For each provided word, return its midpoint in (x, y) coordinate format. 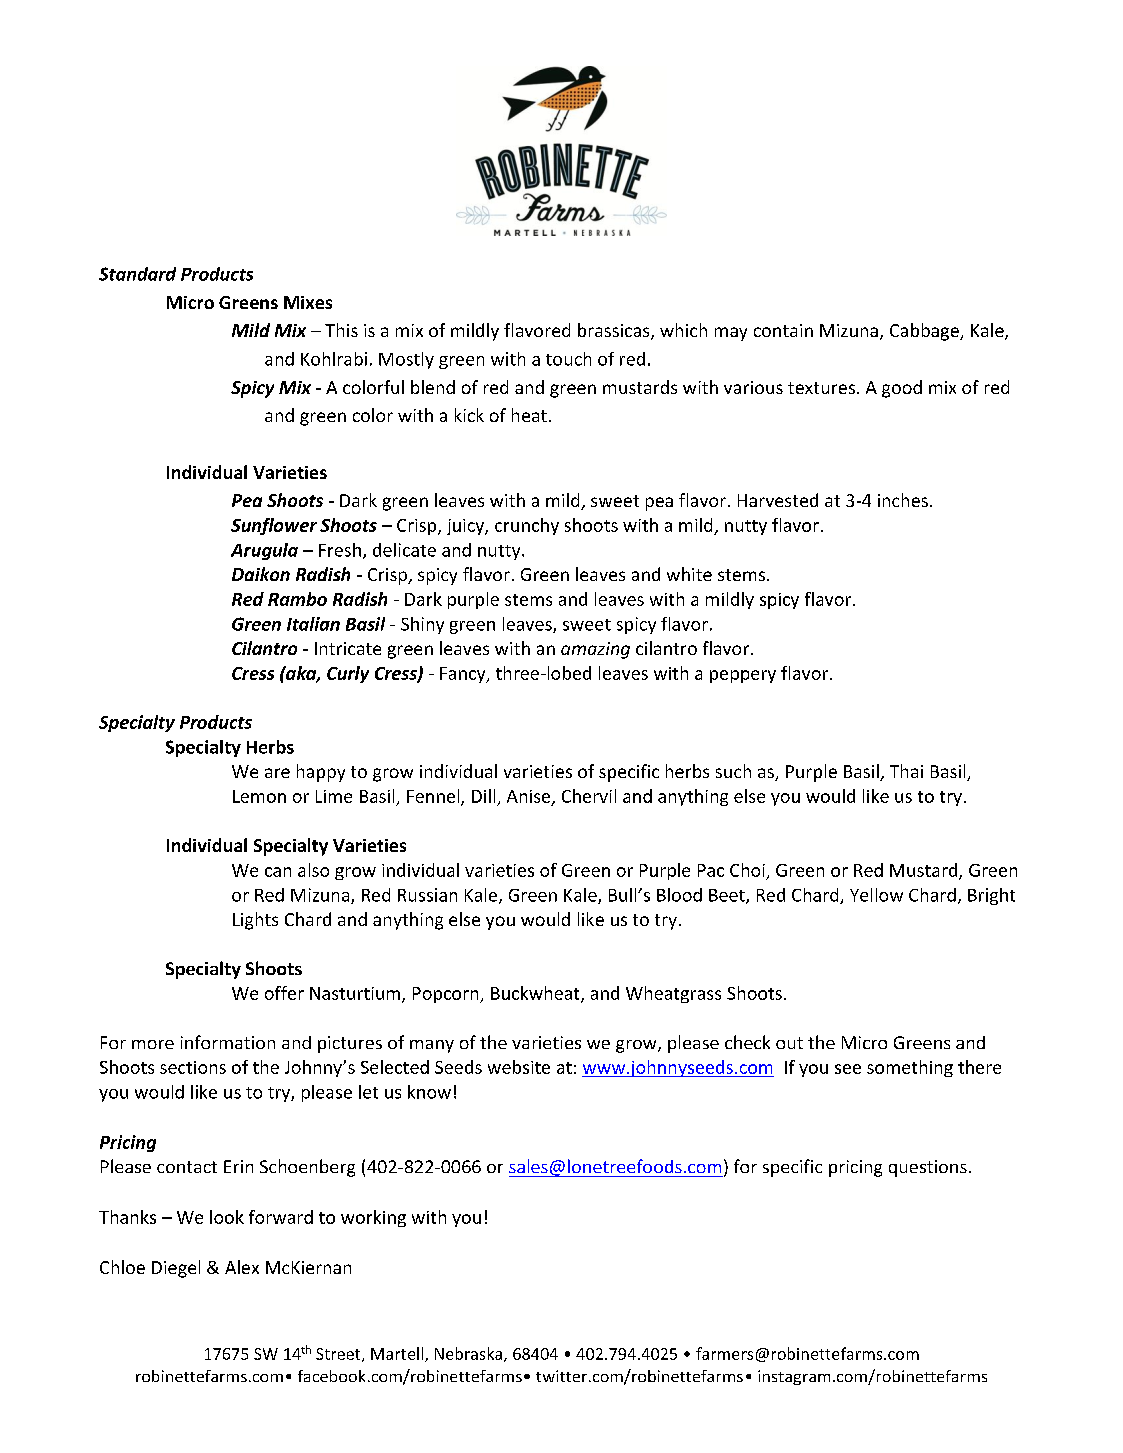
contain (783, 330)
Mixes (308, 302)
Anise (528, 796)
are (277, 773)
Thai (906, 771)
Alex (242, 1267)
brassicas (615, 331)
